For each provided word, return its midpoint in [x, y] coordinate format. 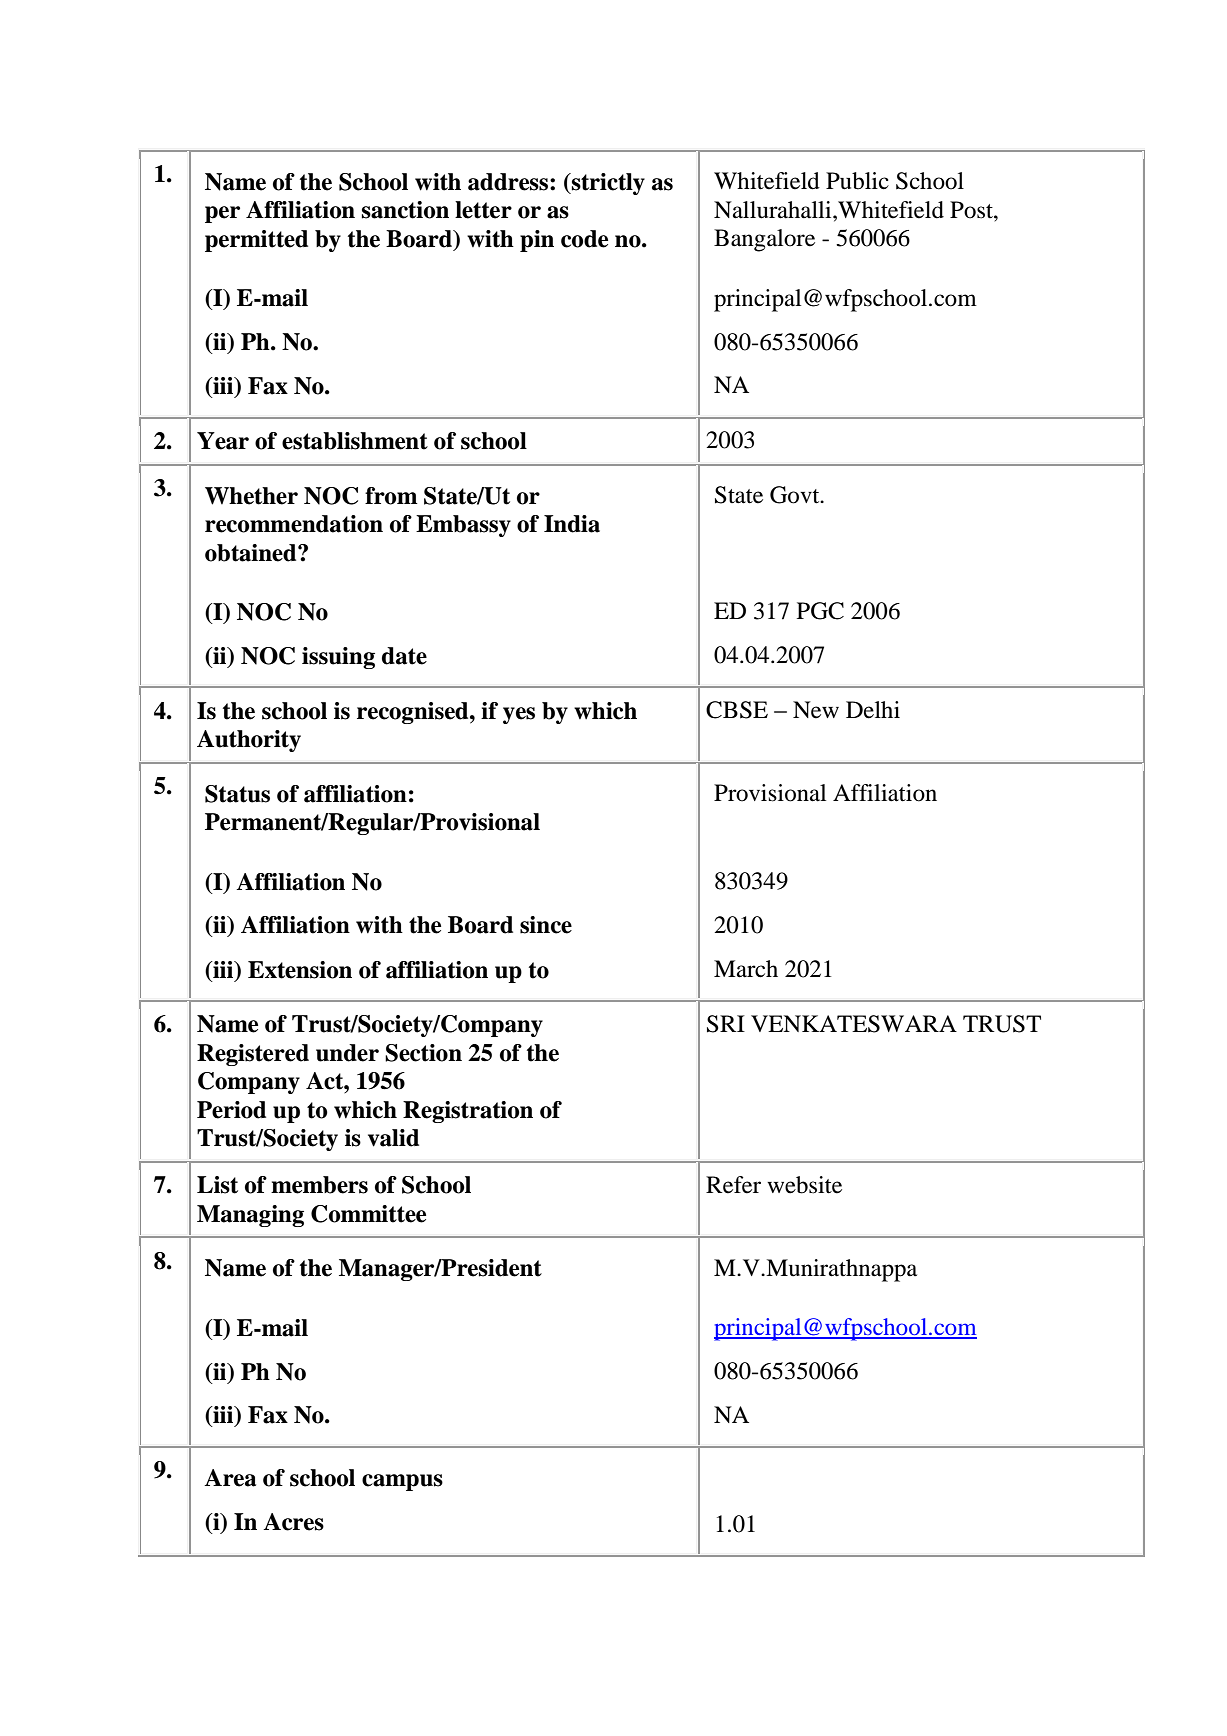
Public [857, 181]
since [546, 925]
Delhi [873, 710]
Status [237, 794]
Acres [293, 1522]
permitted [256, 241]
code [584, 239]
